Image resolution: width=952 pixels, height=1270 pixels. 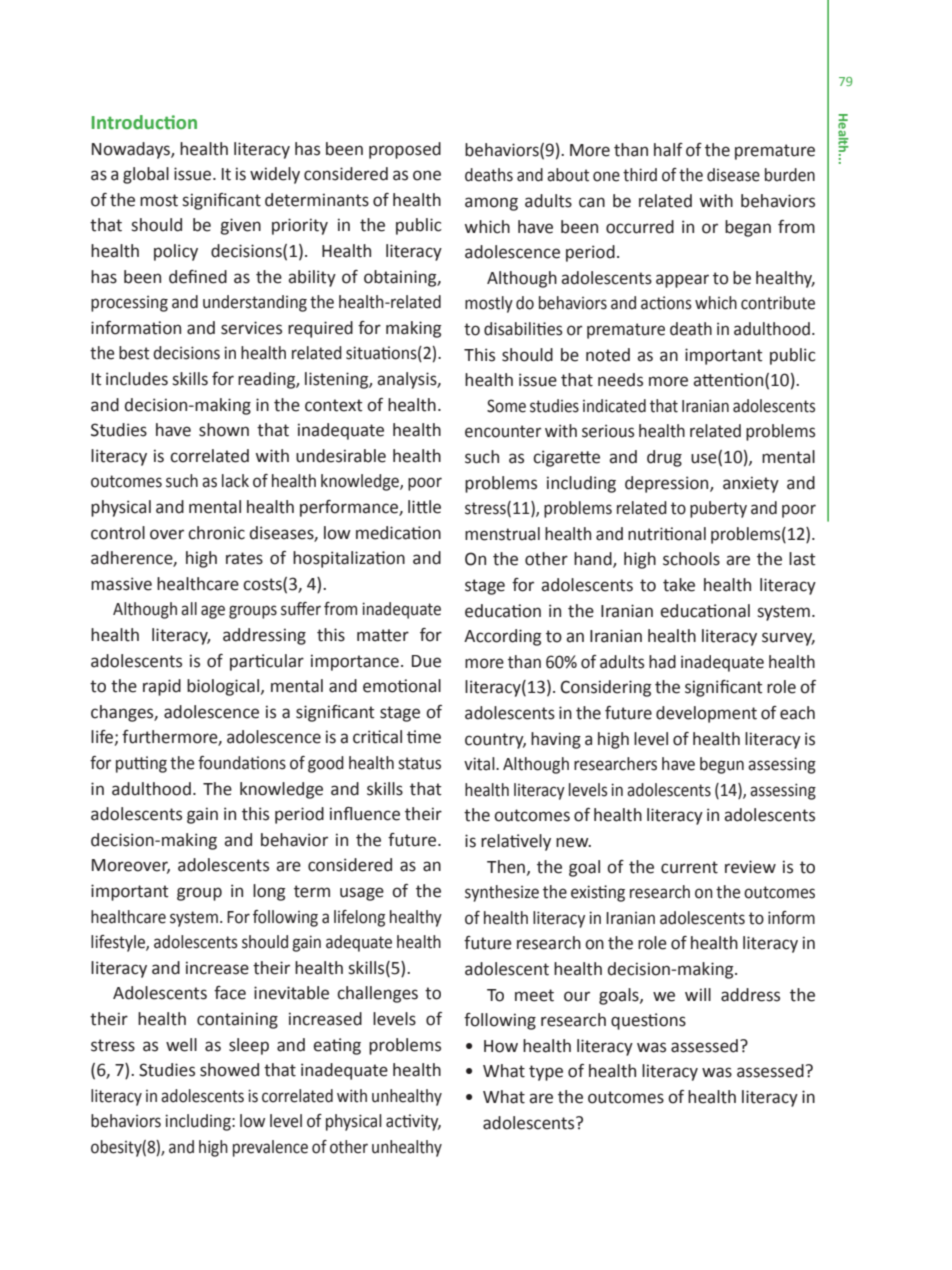 I want to click on global, so click(x=146, y=175).
